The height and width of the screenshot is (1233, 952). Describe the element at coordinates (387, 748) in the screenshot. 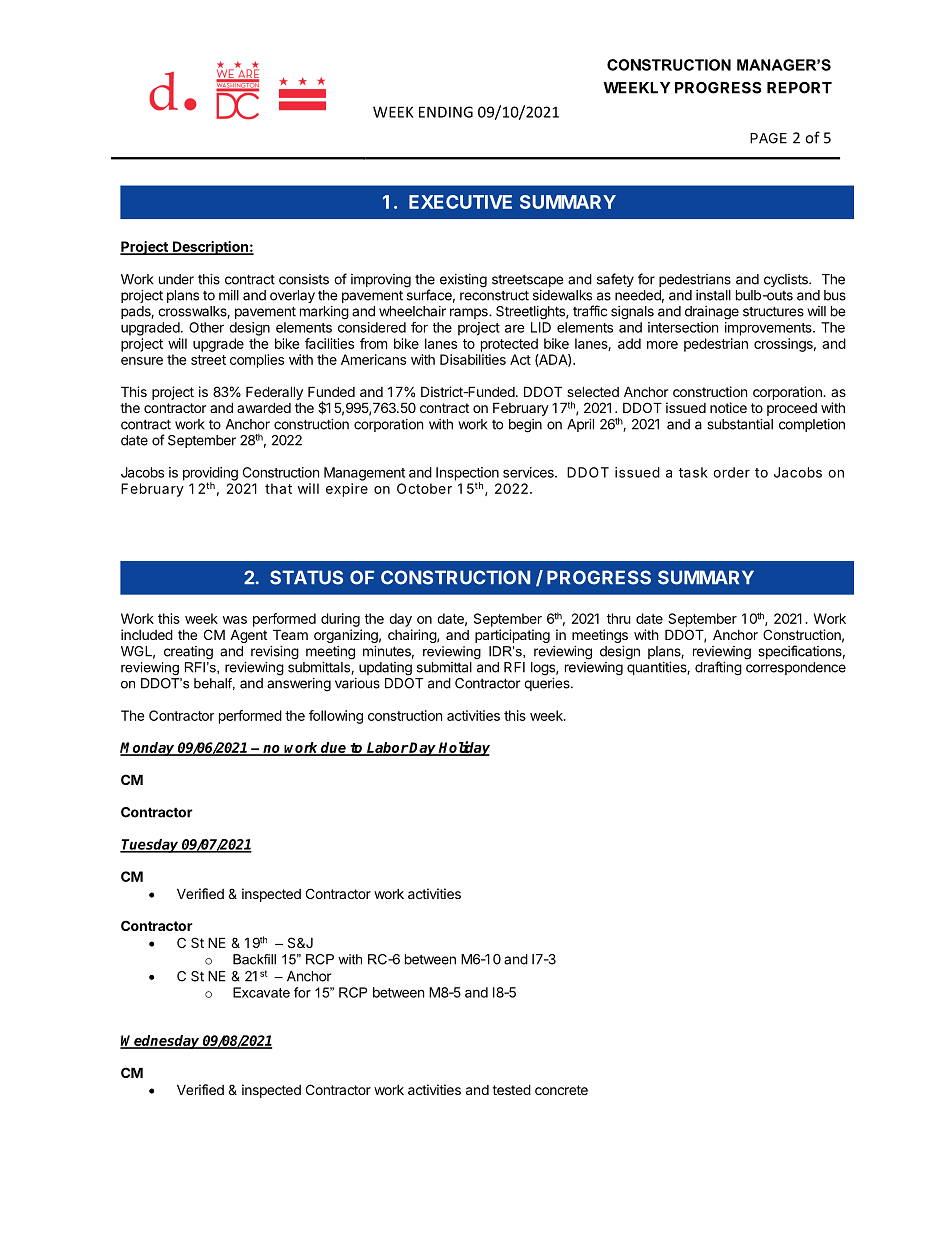

I see `Labor` at that location.
